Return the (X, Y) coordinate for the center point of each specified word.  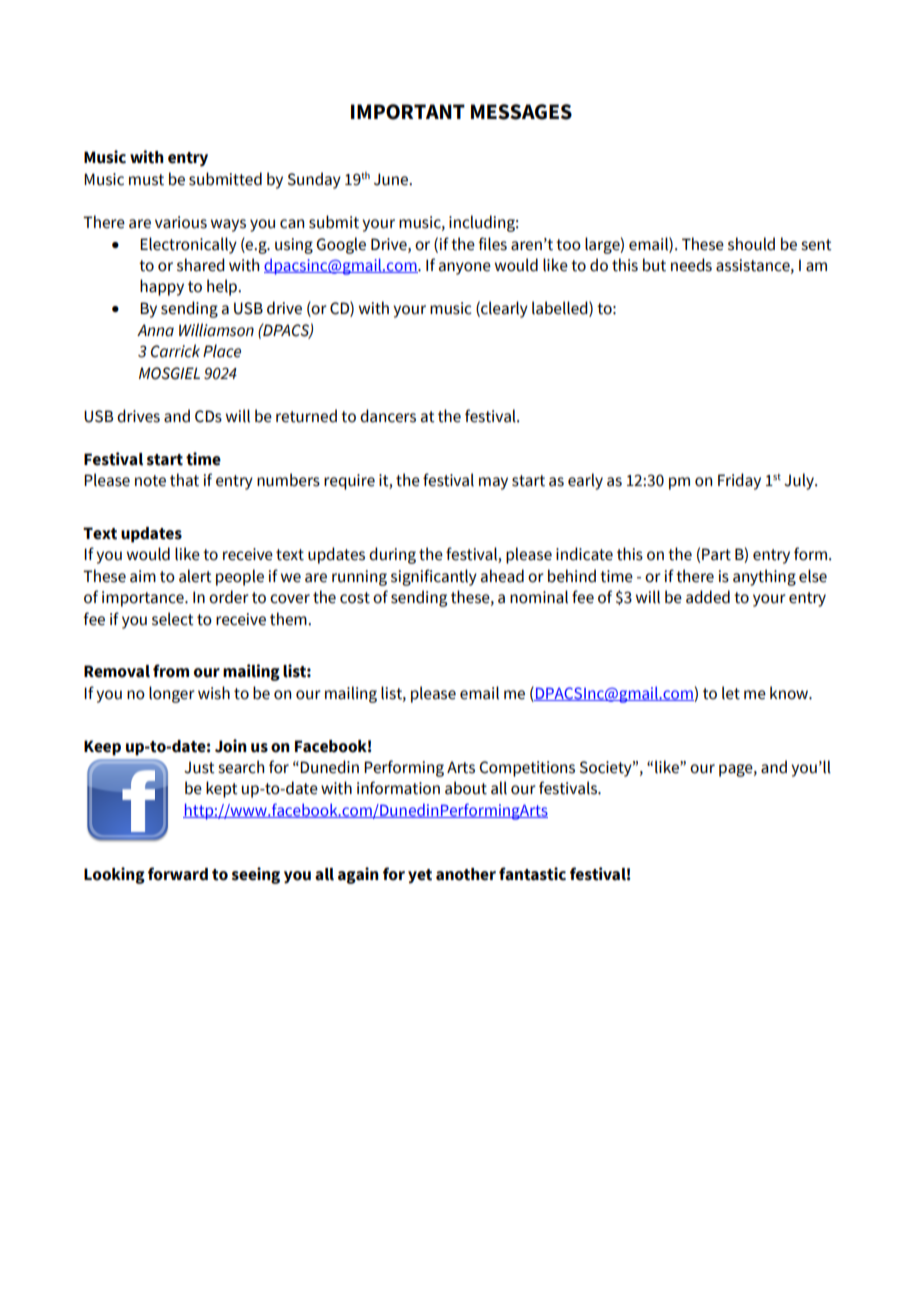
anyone (465, 268)
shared (201, 265)
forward (178, 874)
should (751, 244)
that (184, 480)
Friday (739, 481)
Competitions (527, 769)
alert (195, 576)
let (731, 693)
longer (172, 694)
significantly (434, 577)
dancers (388, 416)
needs (691, 265)
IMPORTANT (408, 112)
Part (716, 554)
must (146, 180)
